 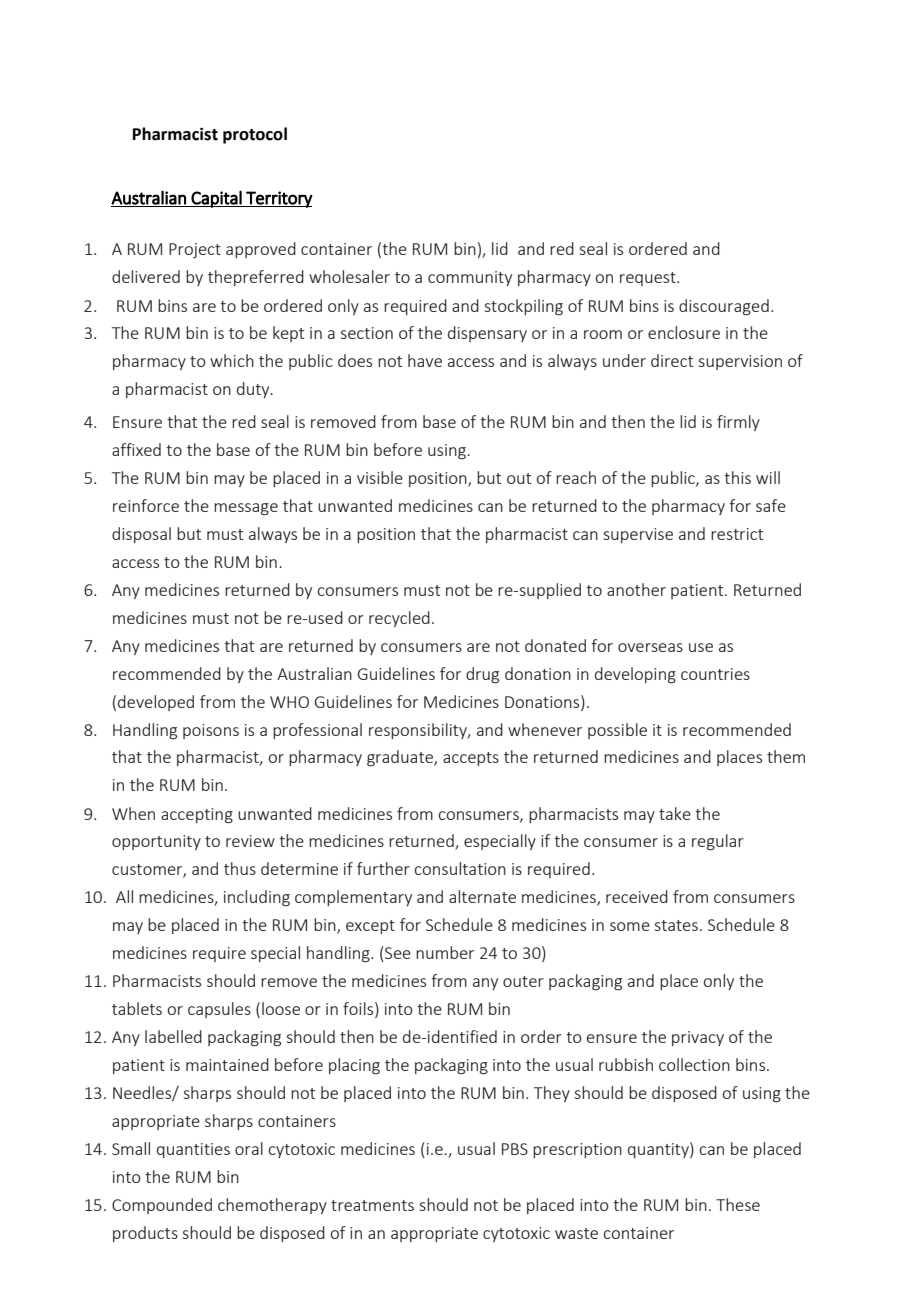 I want to click on These, so click(x=738, y=1204).
